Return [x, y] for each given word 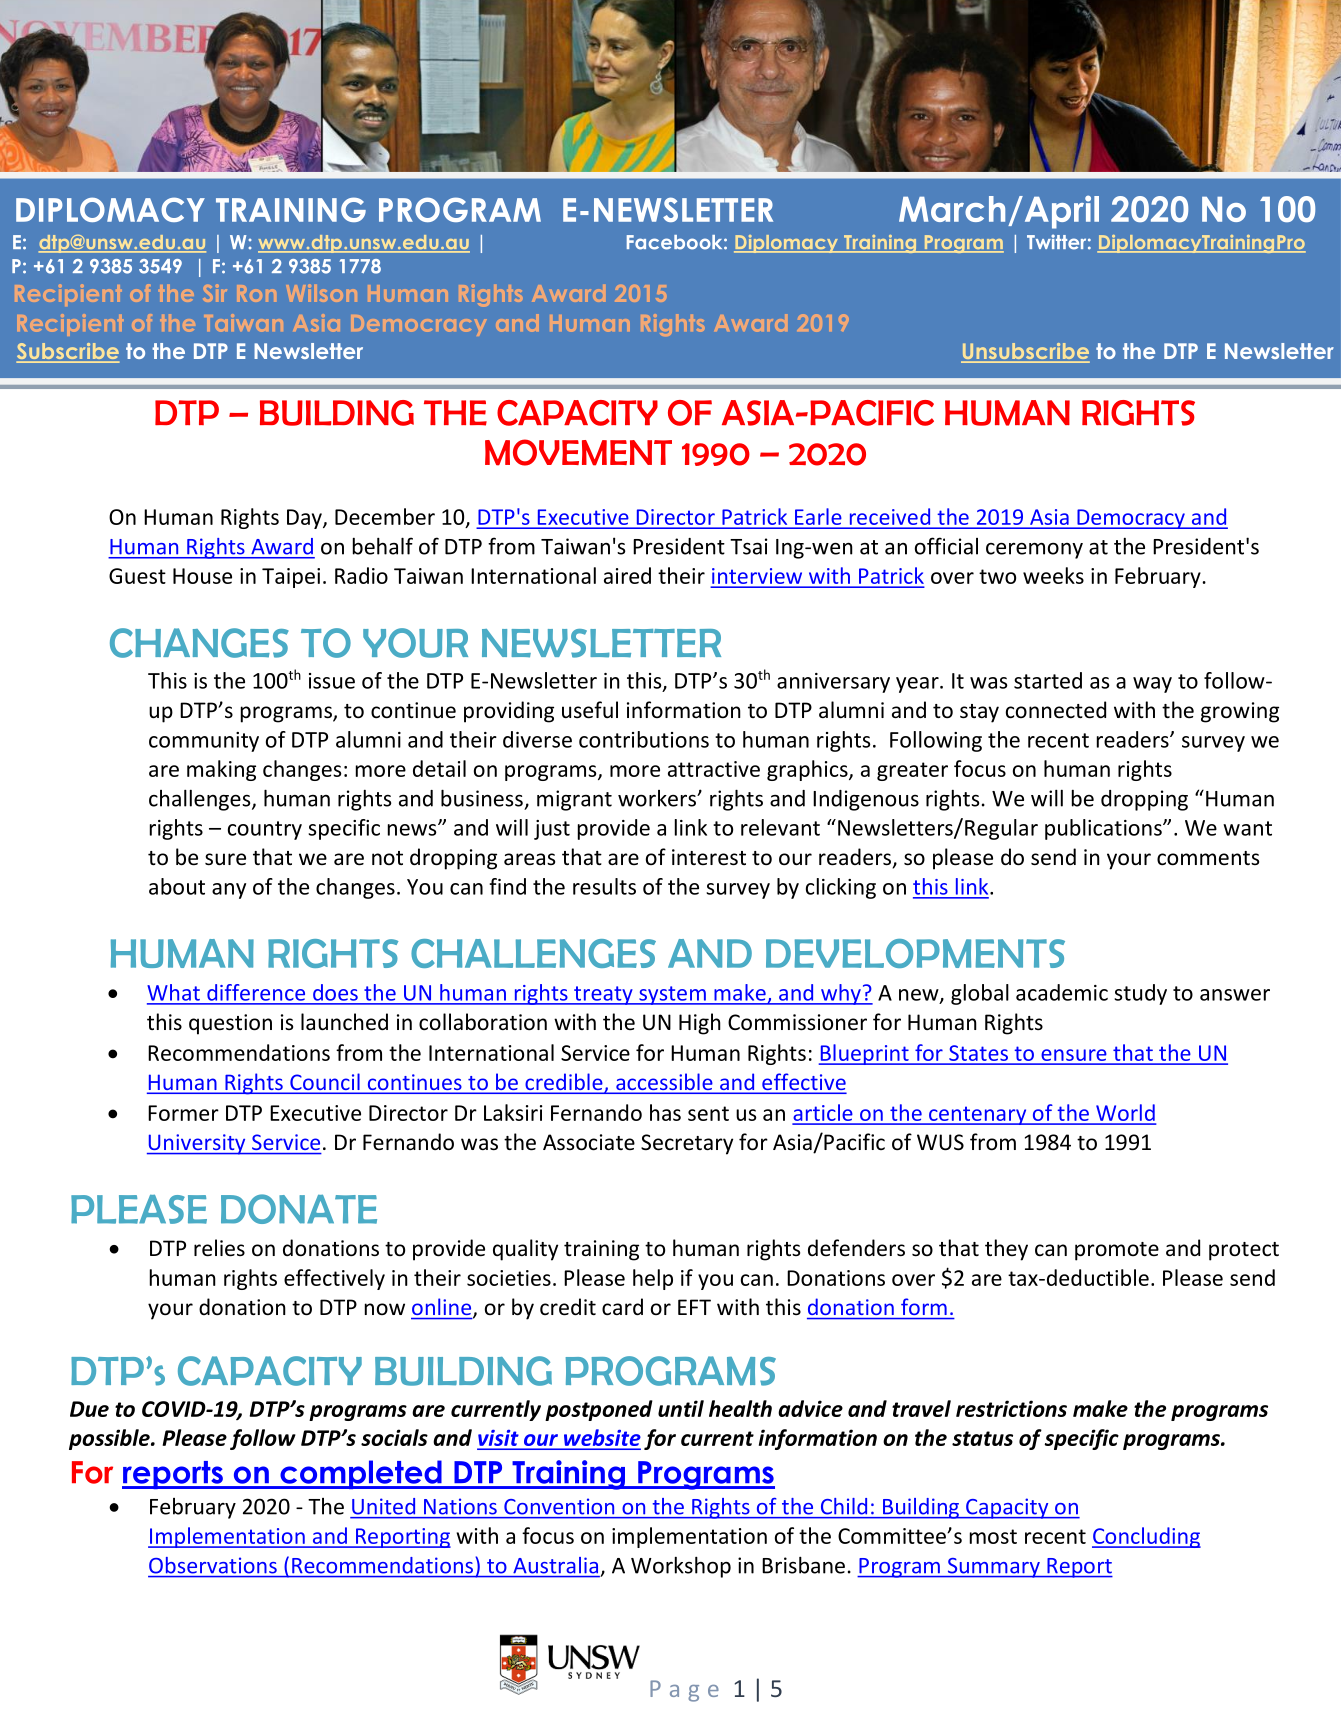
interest [709, 857]
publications [1104, 829]
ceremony [1034, 550]
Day [305, 519]
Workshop [681, 1567]
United [383, 1506]
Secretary [687, 1144]
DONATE [299, 1209]
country [265, 830]
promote [1117, 1251]
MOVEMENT [578, 452]
